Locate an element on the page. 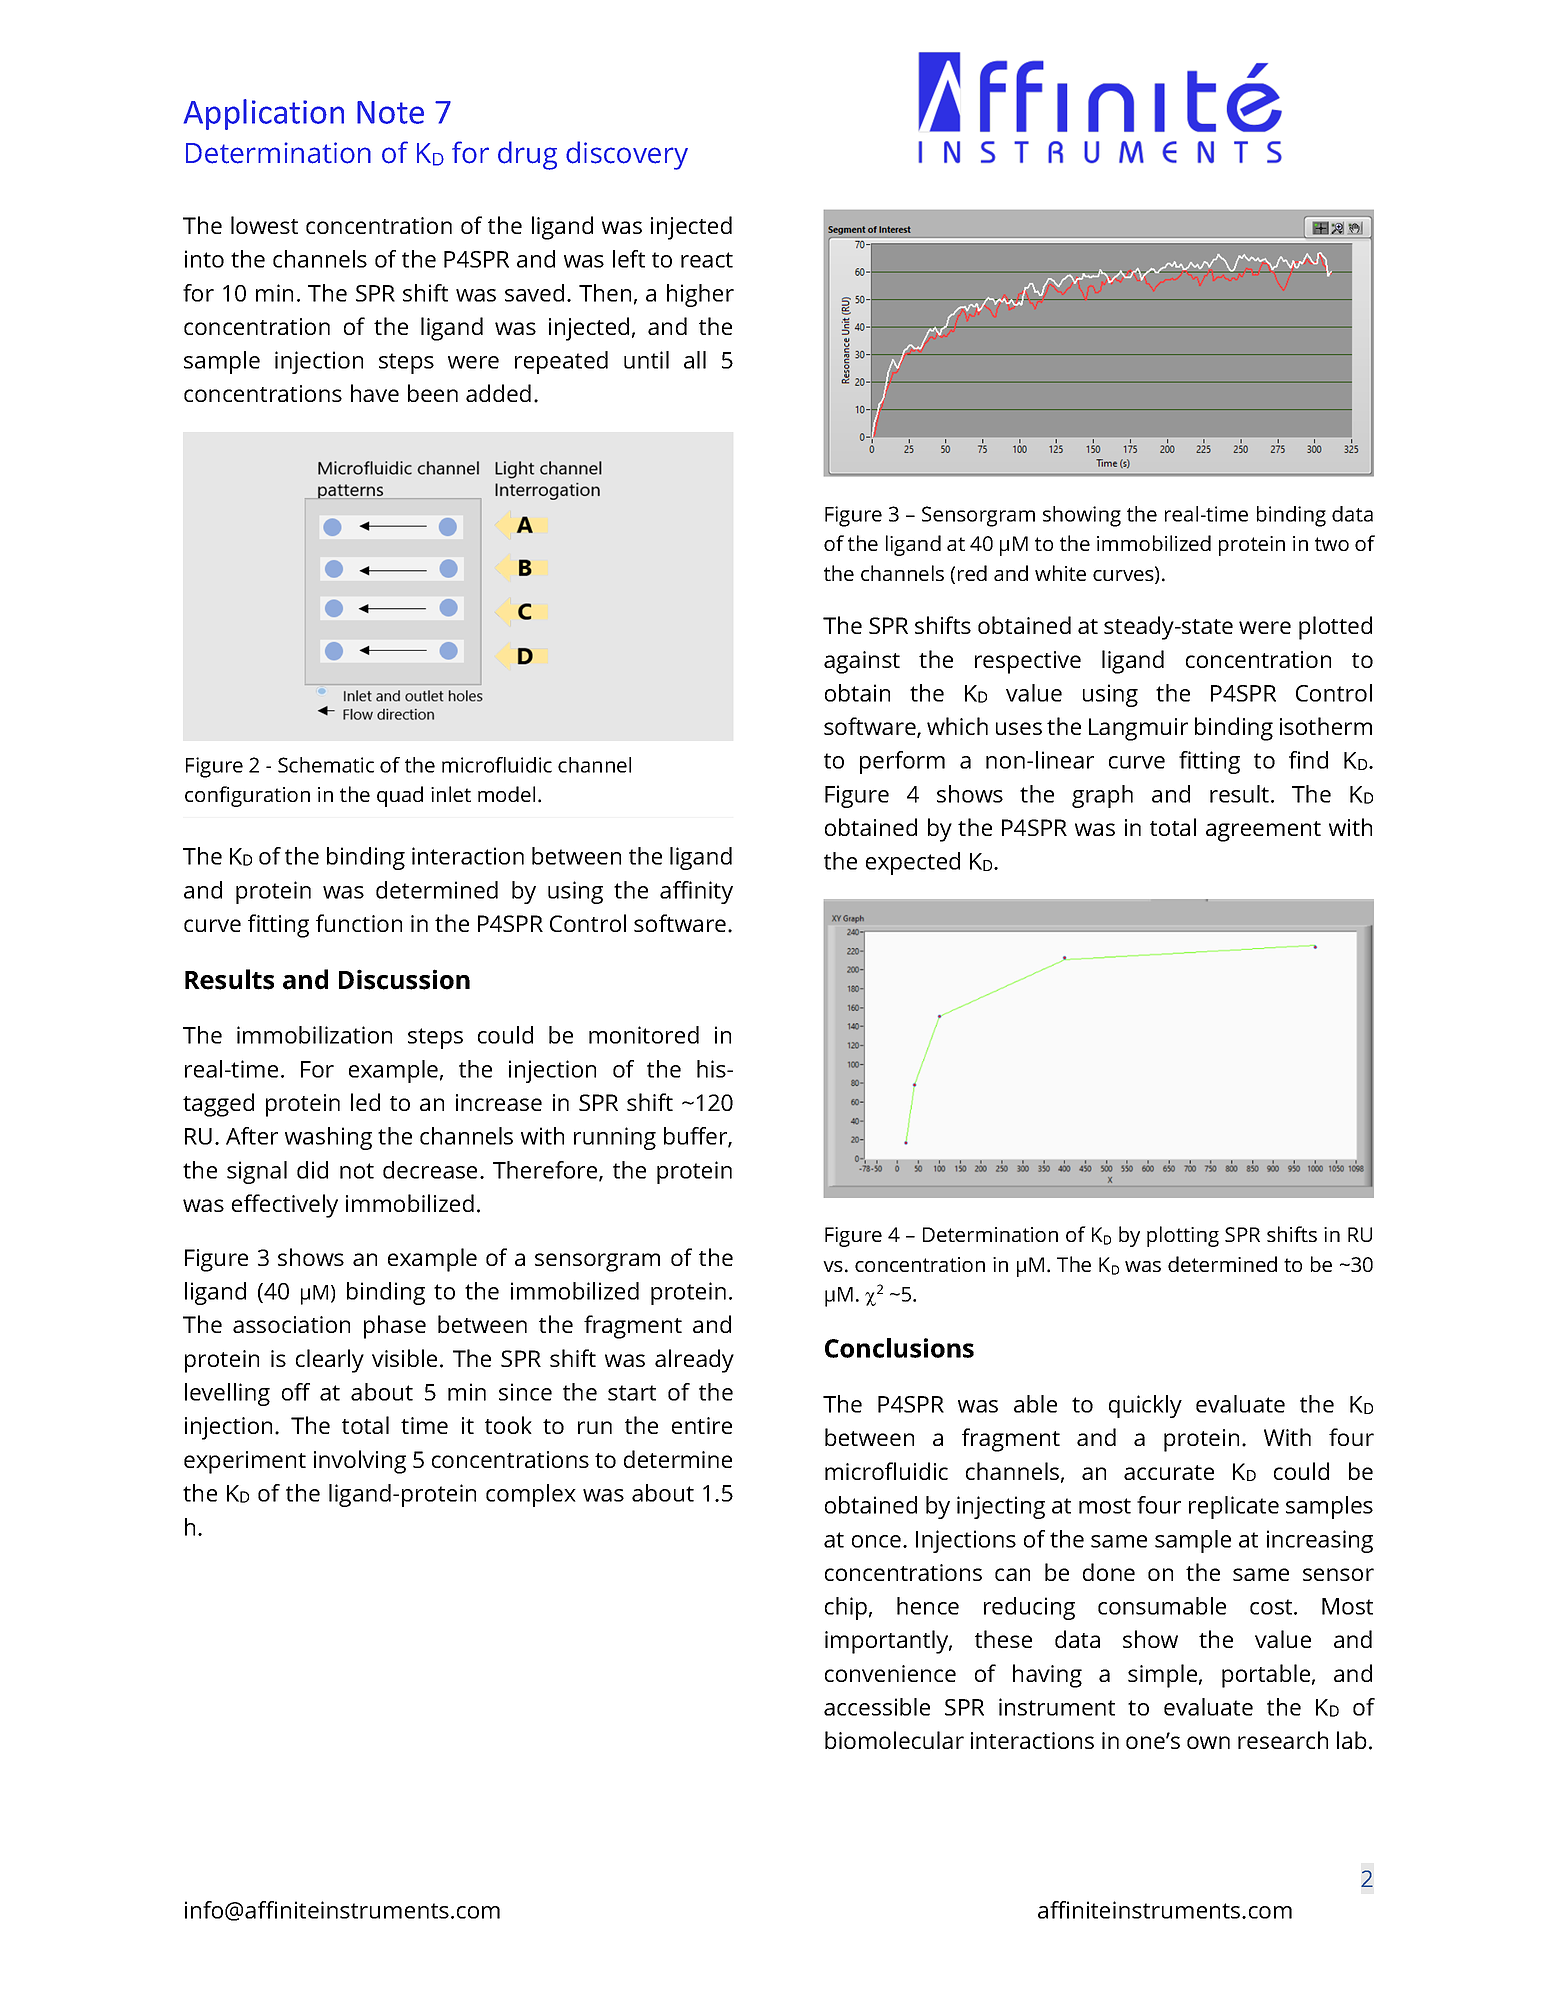 This page has width=1557, height=2015. accessible is located at coordinates (877, 1707).
